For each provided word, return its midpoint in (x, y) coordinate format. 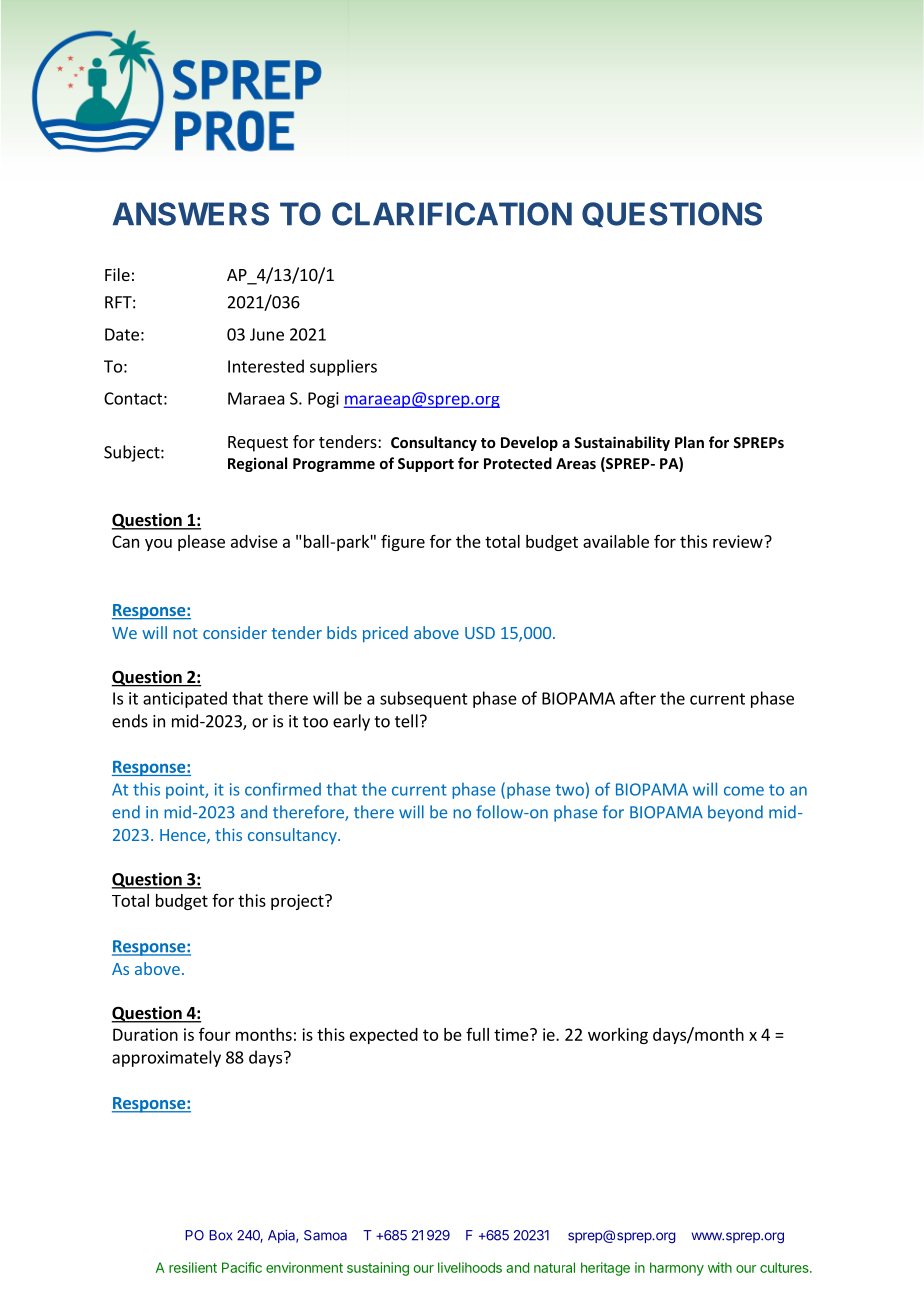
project (298, 902)
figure (403, 542)
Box (220, 1235)
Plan (689, 442)
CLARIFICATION (452, 214)
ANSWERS (191, 214)
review (739, 541)
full (477, 1034)
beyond (735, 813)
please (201, 543)
